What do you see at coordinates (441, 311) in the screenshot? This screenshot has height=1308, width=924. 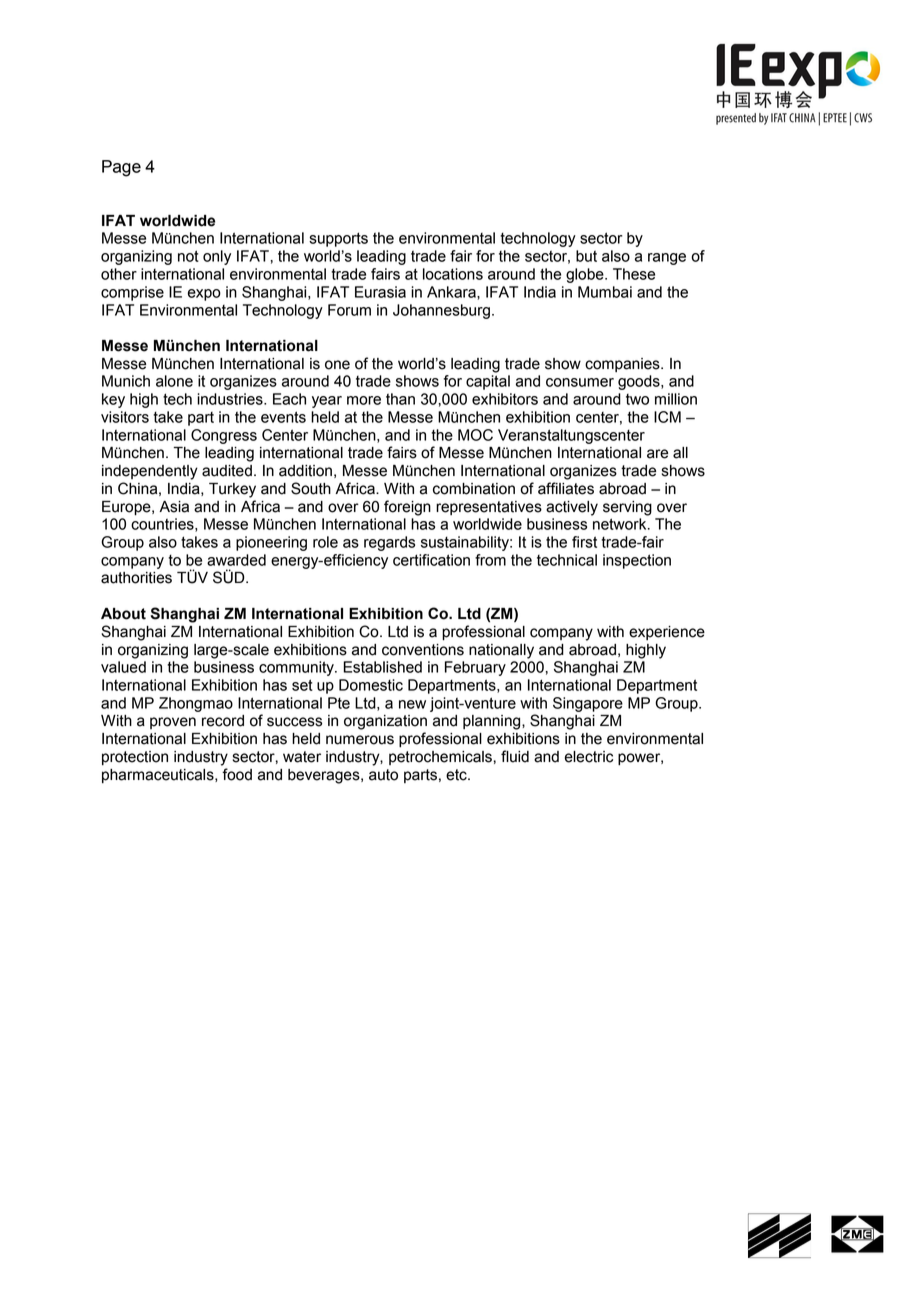 I see `Johannesburg` at bounding box center [441, 311].
